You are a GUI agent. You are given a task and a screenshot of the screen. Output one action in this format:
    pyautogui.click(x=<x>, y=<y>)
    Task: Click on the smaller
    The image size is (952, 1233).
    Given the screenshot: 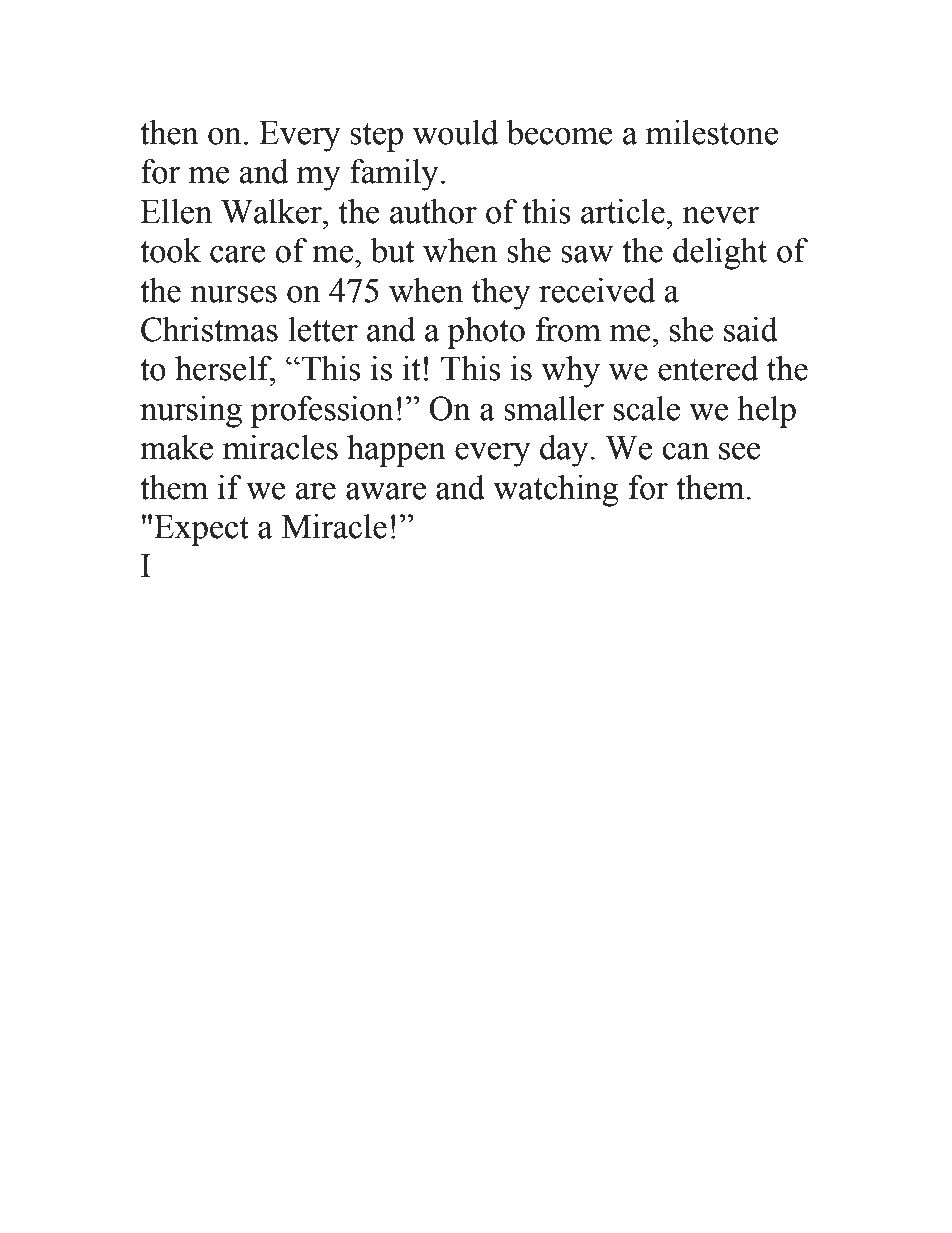 What is the action you would take?
    pyautogui.click(x=554, y=408)
